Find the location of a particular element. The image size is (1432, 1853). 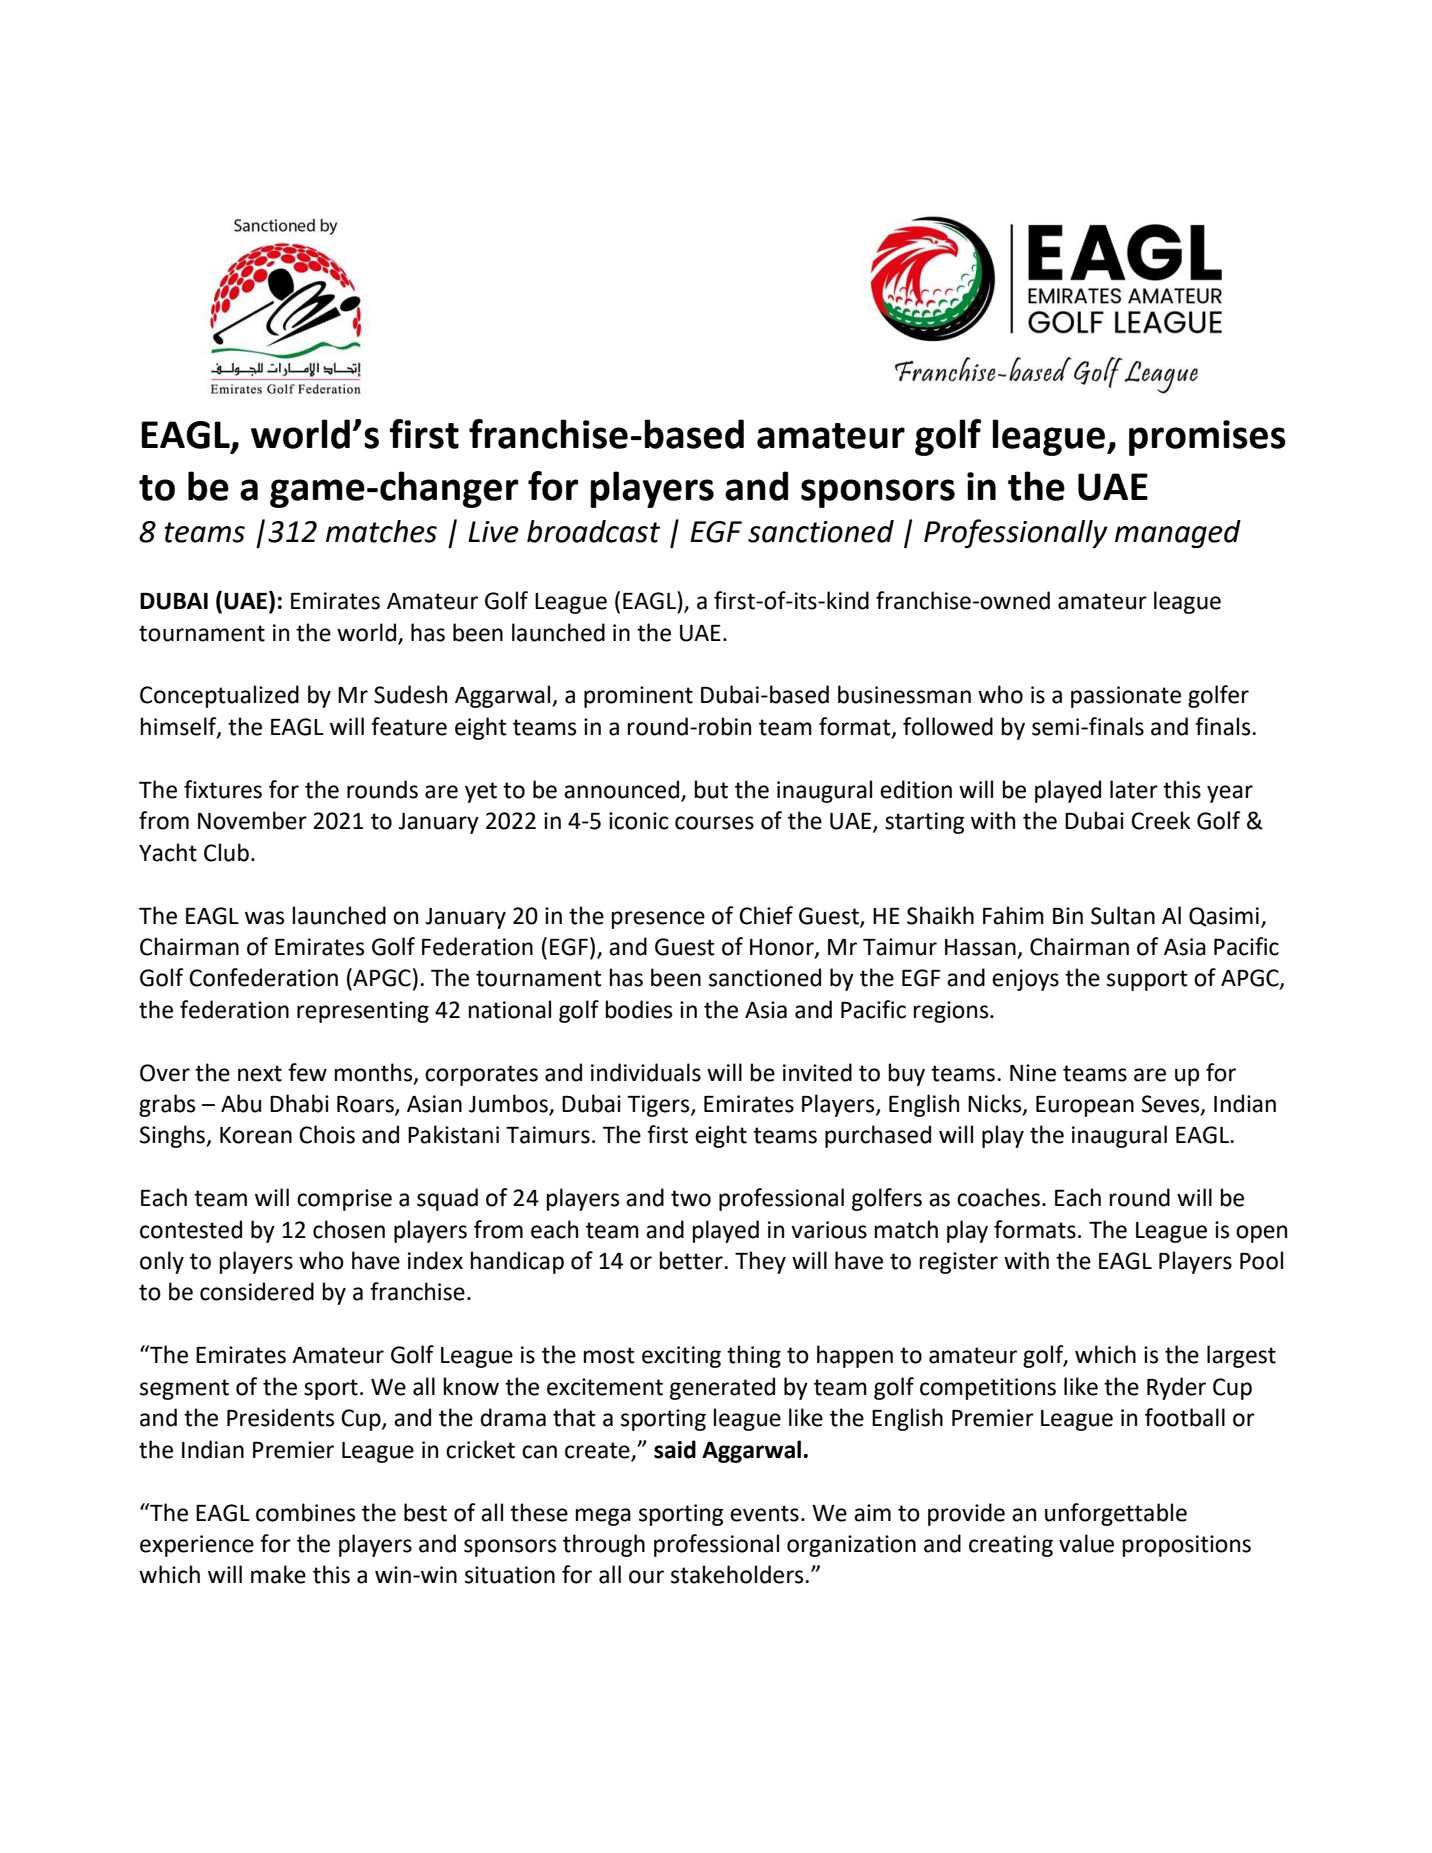

broadcast is located at coordinates (593, 531).
